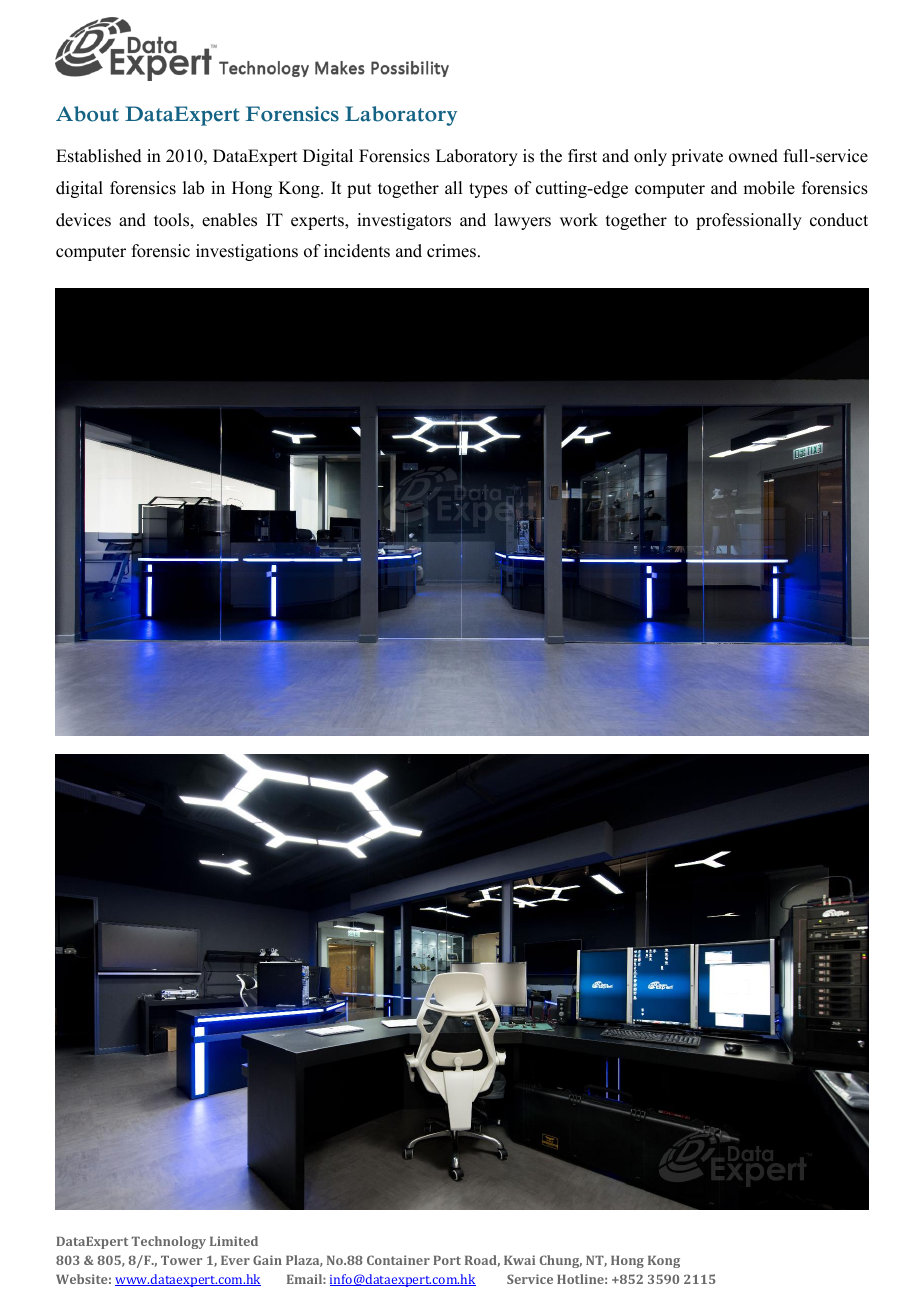 The image size is (924, 1307). What do you see at coordinates (169, 1242) in the page?
I see `Technology` at bounding box center [169, 1242].
